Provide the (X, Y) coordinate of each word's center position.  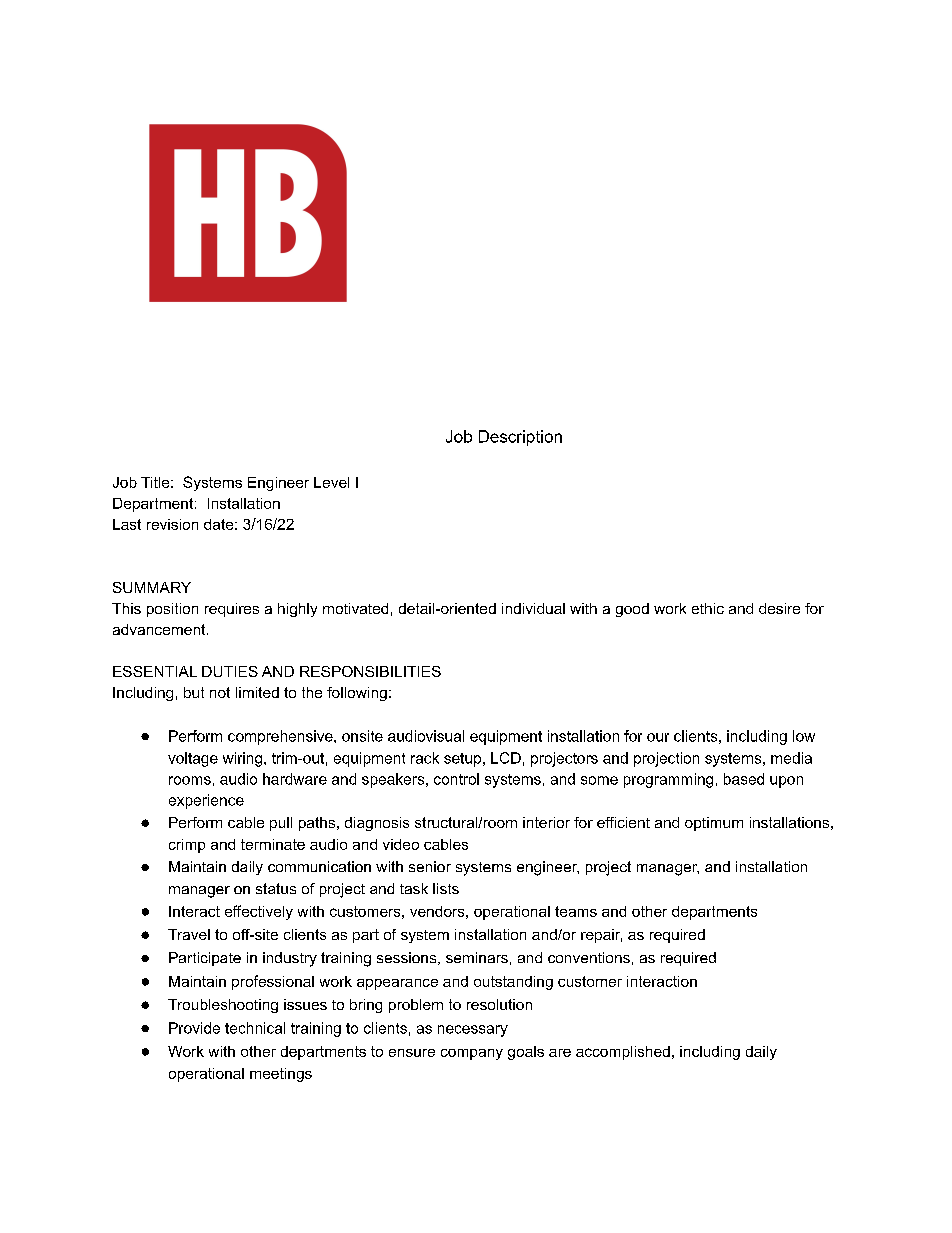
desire (779, 608)
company (472, 1054)
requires (232, 610)
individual (533, 608)
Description (520, 438)
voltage (193, 759)
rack (425, 758)
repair (601, 936)
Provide (194, 1028)
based (744, 779)
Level (331, 482)
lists (446, 888)
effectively (259, 912)
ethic (708, 608)
